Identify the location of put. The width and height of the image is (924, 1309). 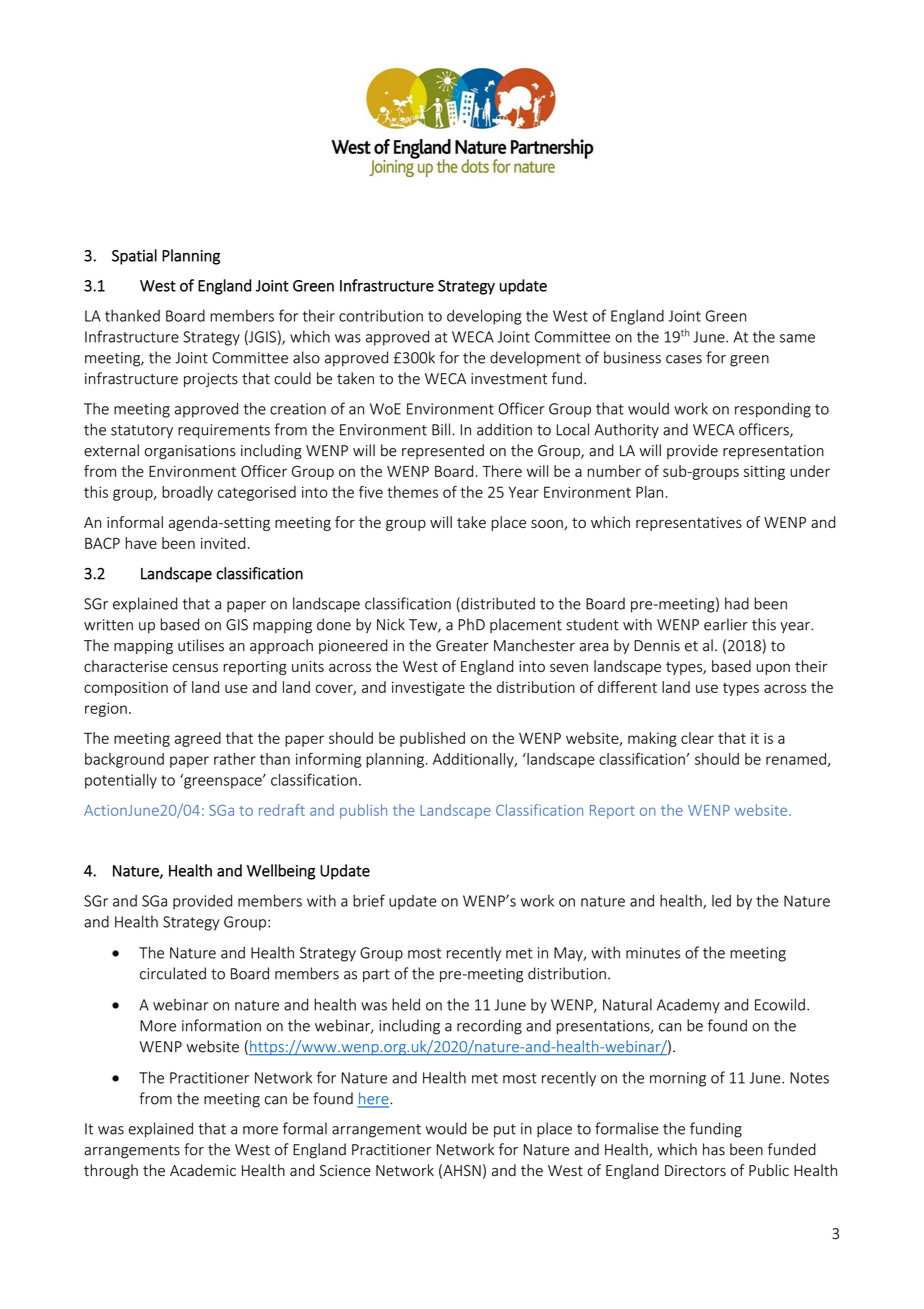
(505, 1131).
